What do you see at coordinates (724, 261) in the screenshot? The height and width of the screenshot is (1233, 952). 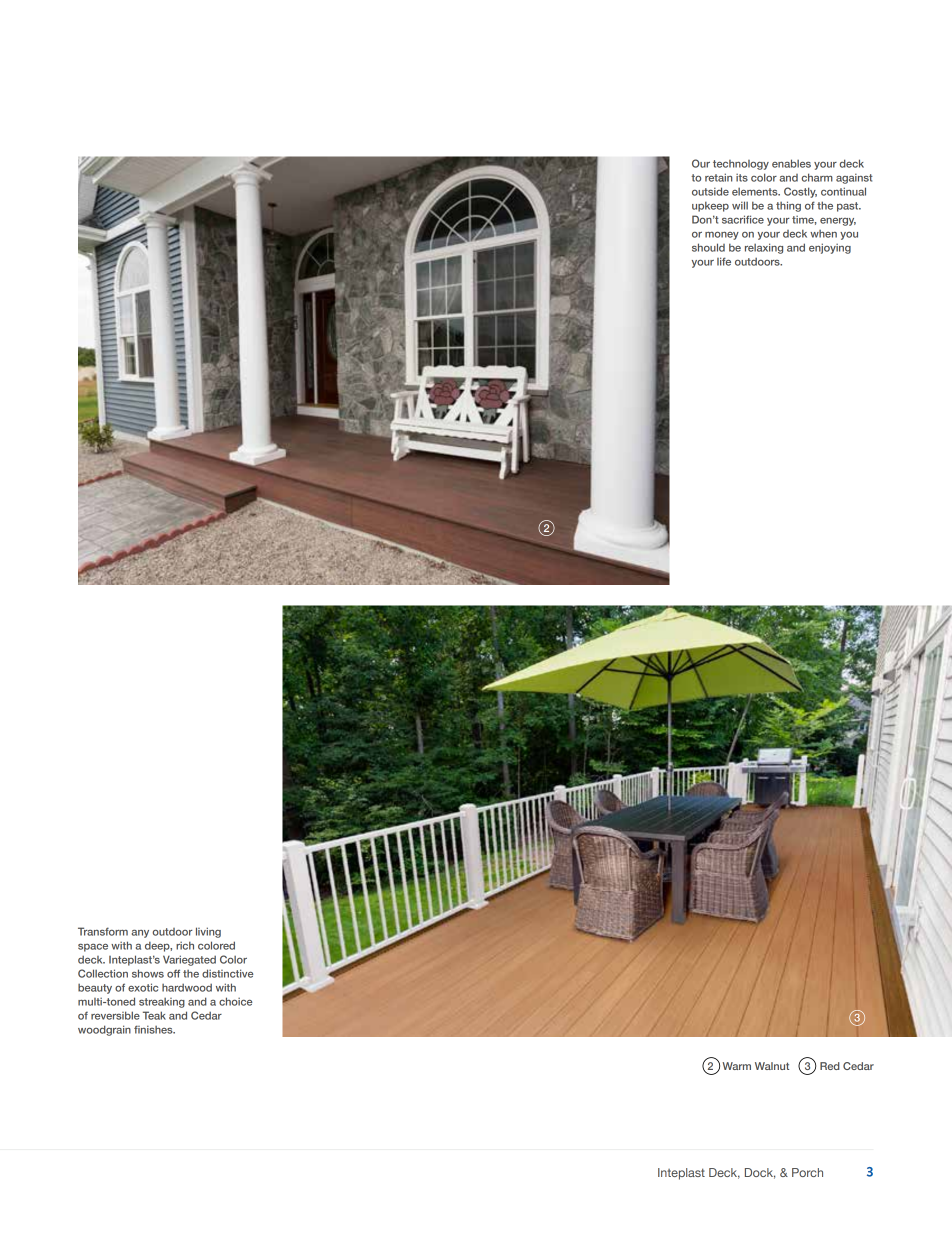 I see `life` at bounding box center [724, 261].
